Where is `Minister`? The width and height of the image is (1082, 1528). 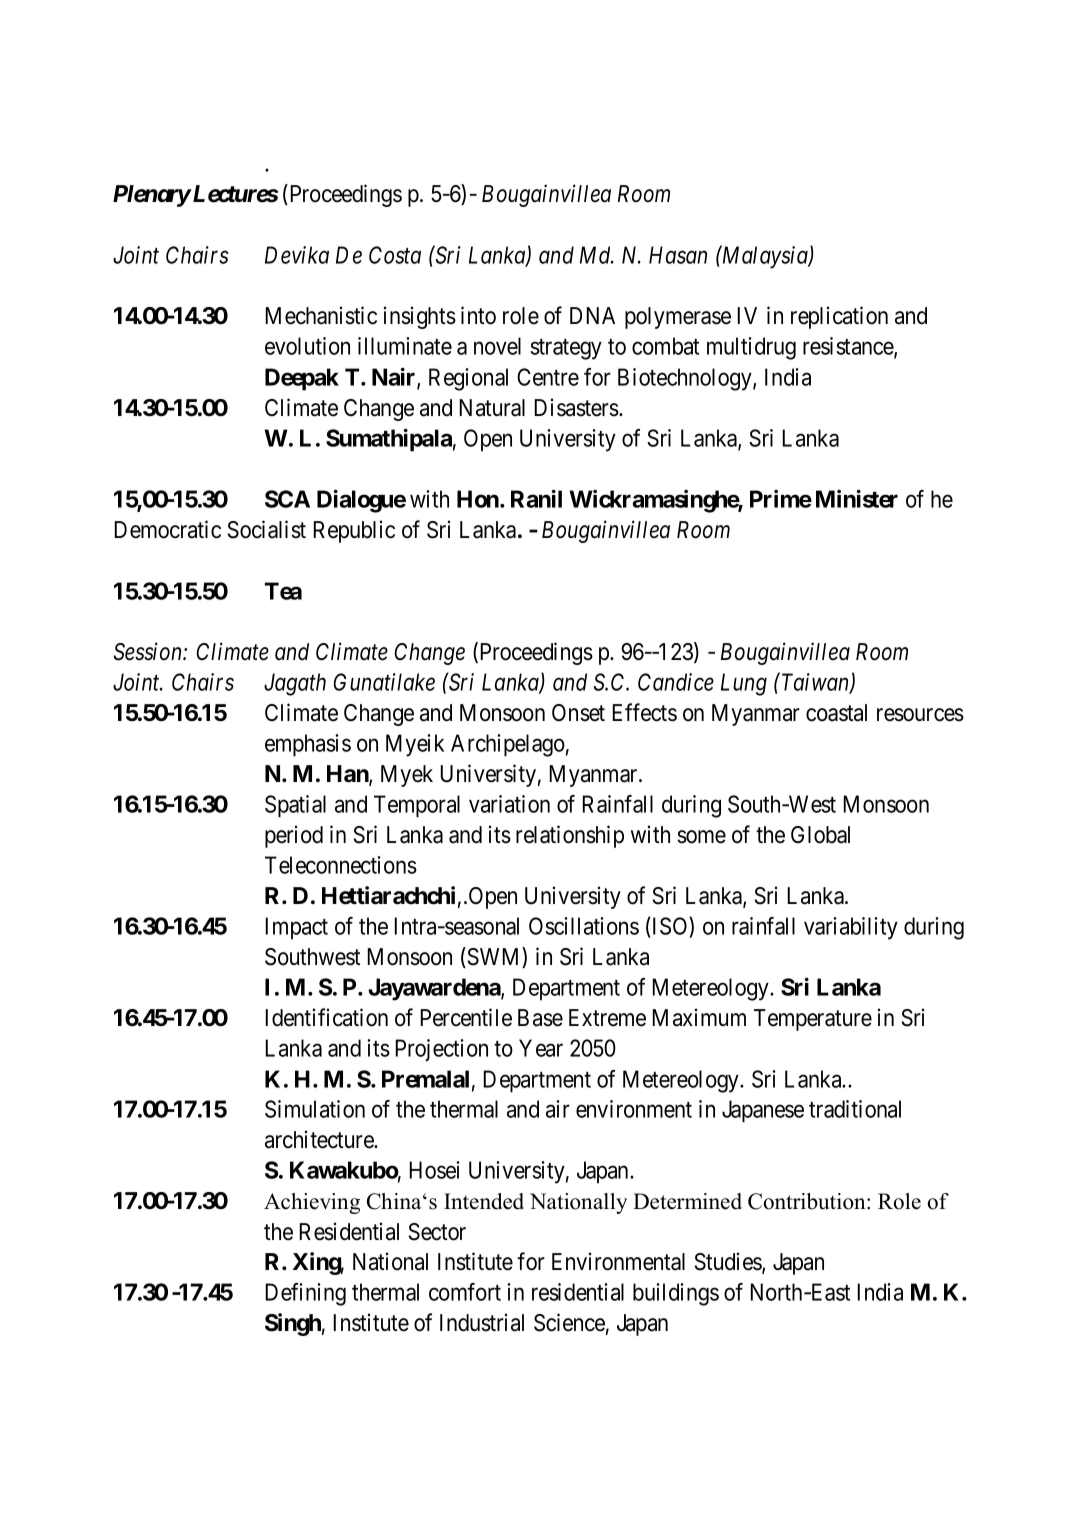
Minister is located at coordinates (857, 498).
